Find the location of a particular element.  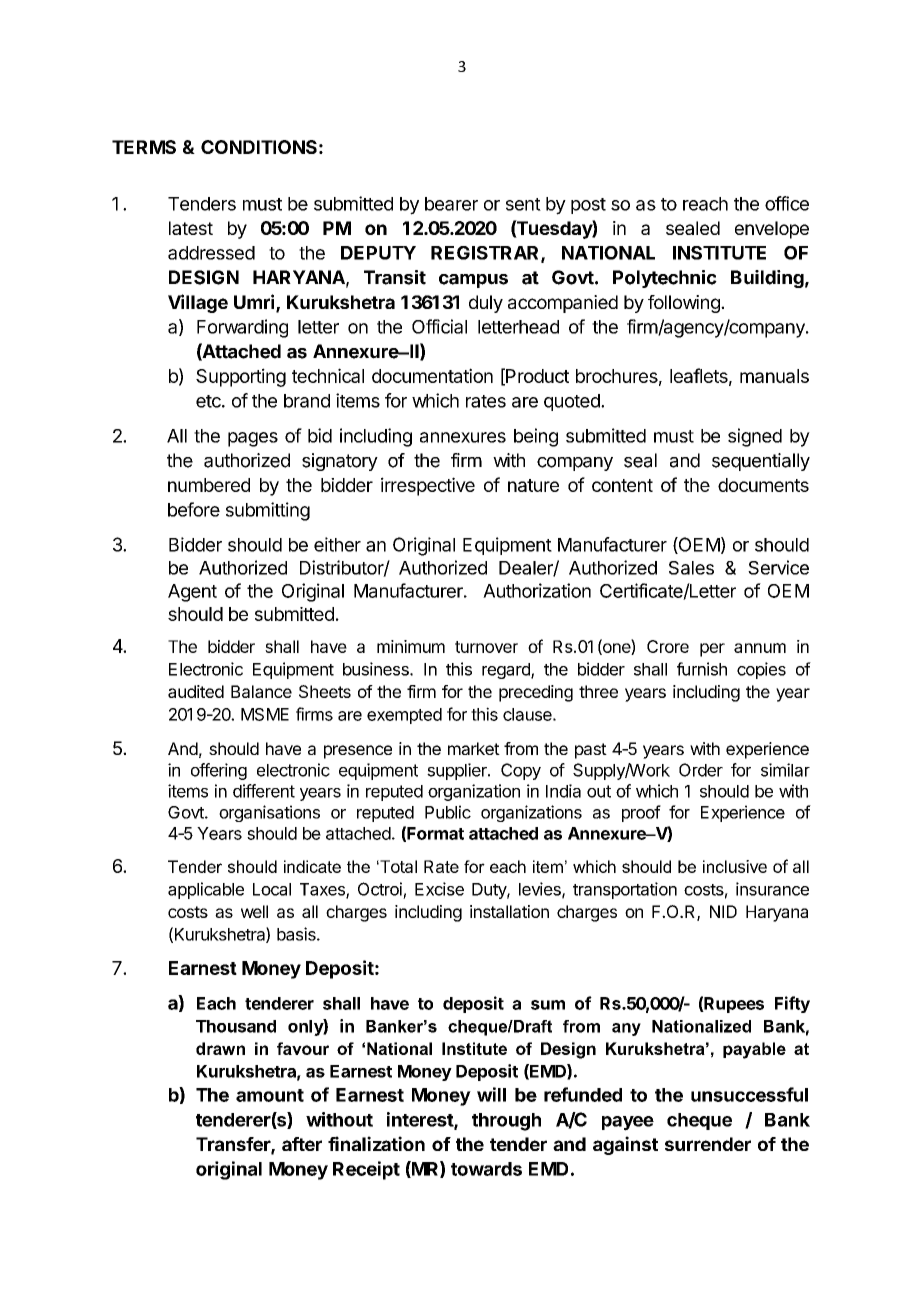

office is located at coordinates (787, 203).
